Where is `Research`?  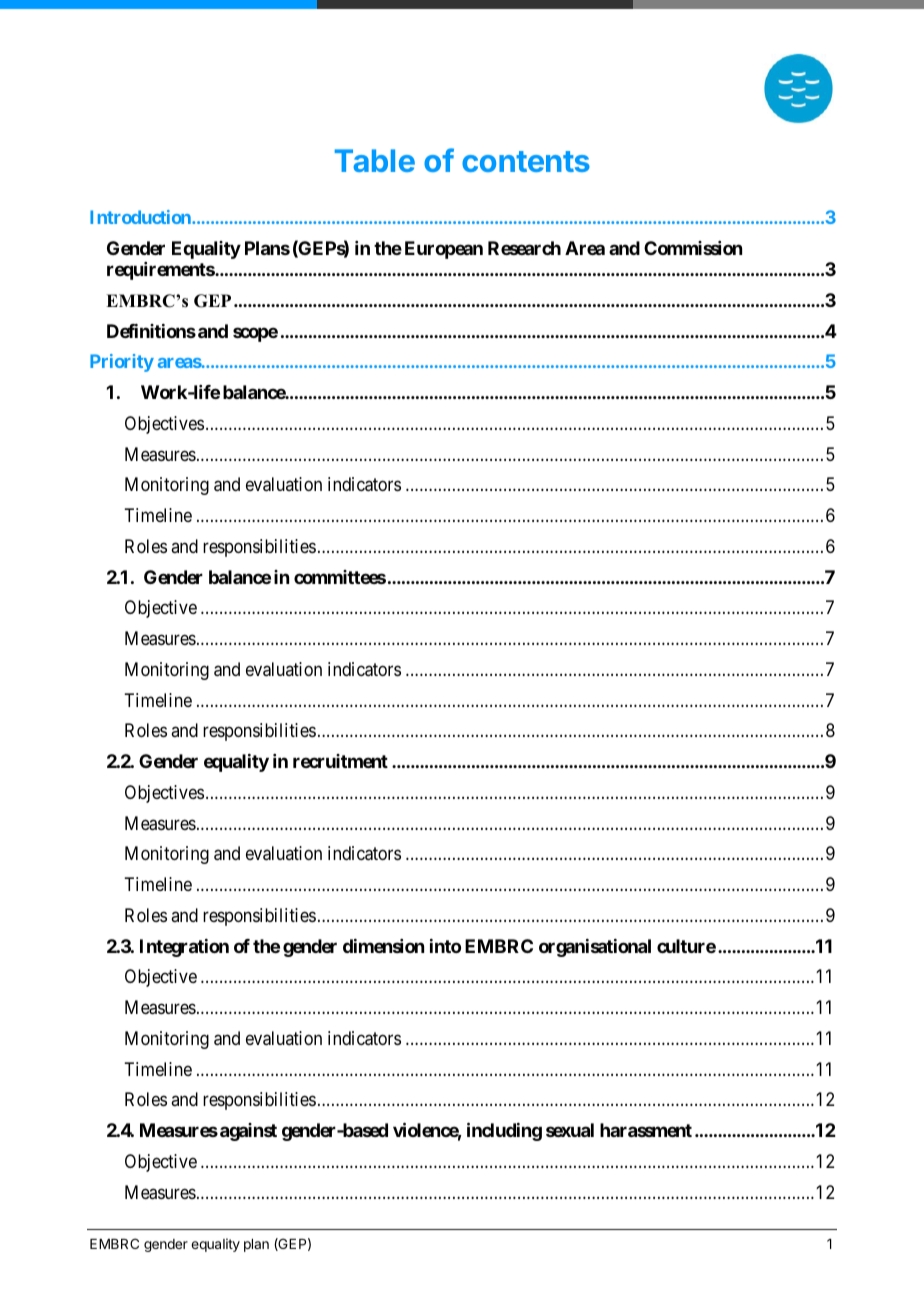 Research is located at coordinates (524, 248).
